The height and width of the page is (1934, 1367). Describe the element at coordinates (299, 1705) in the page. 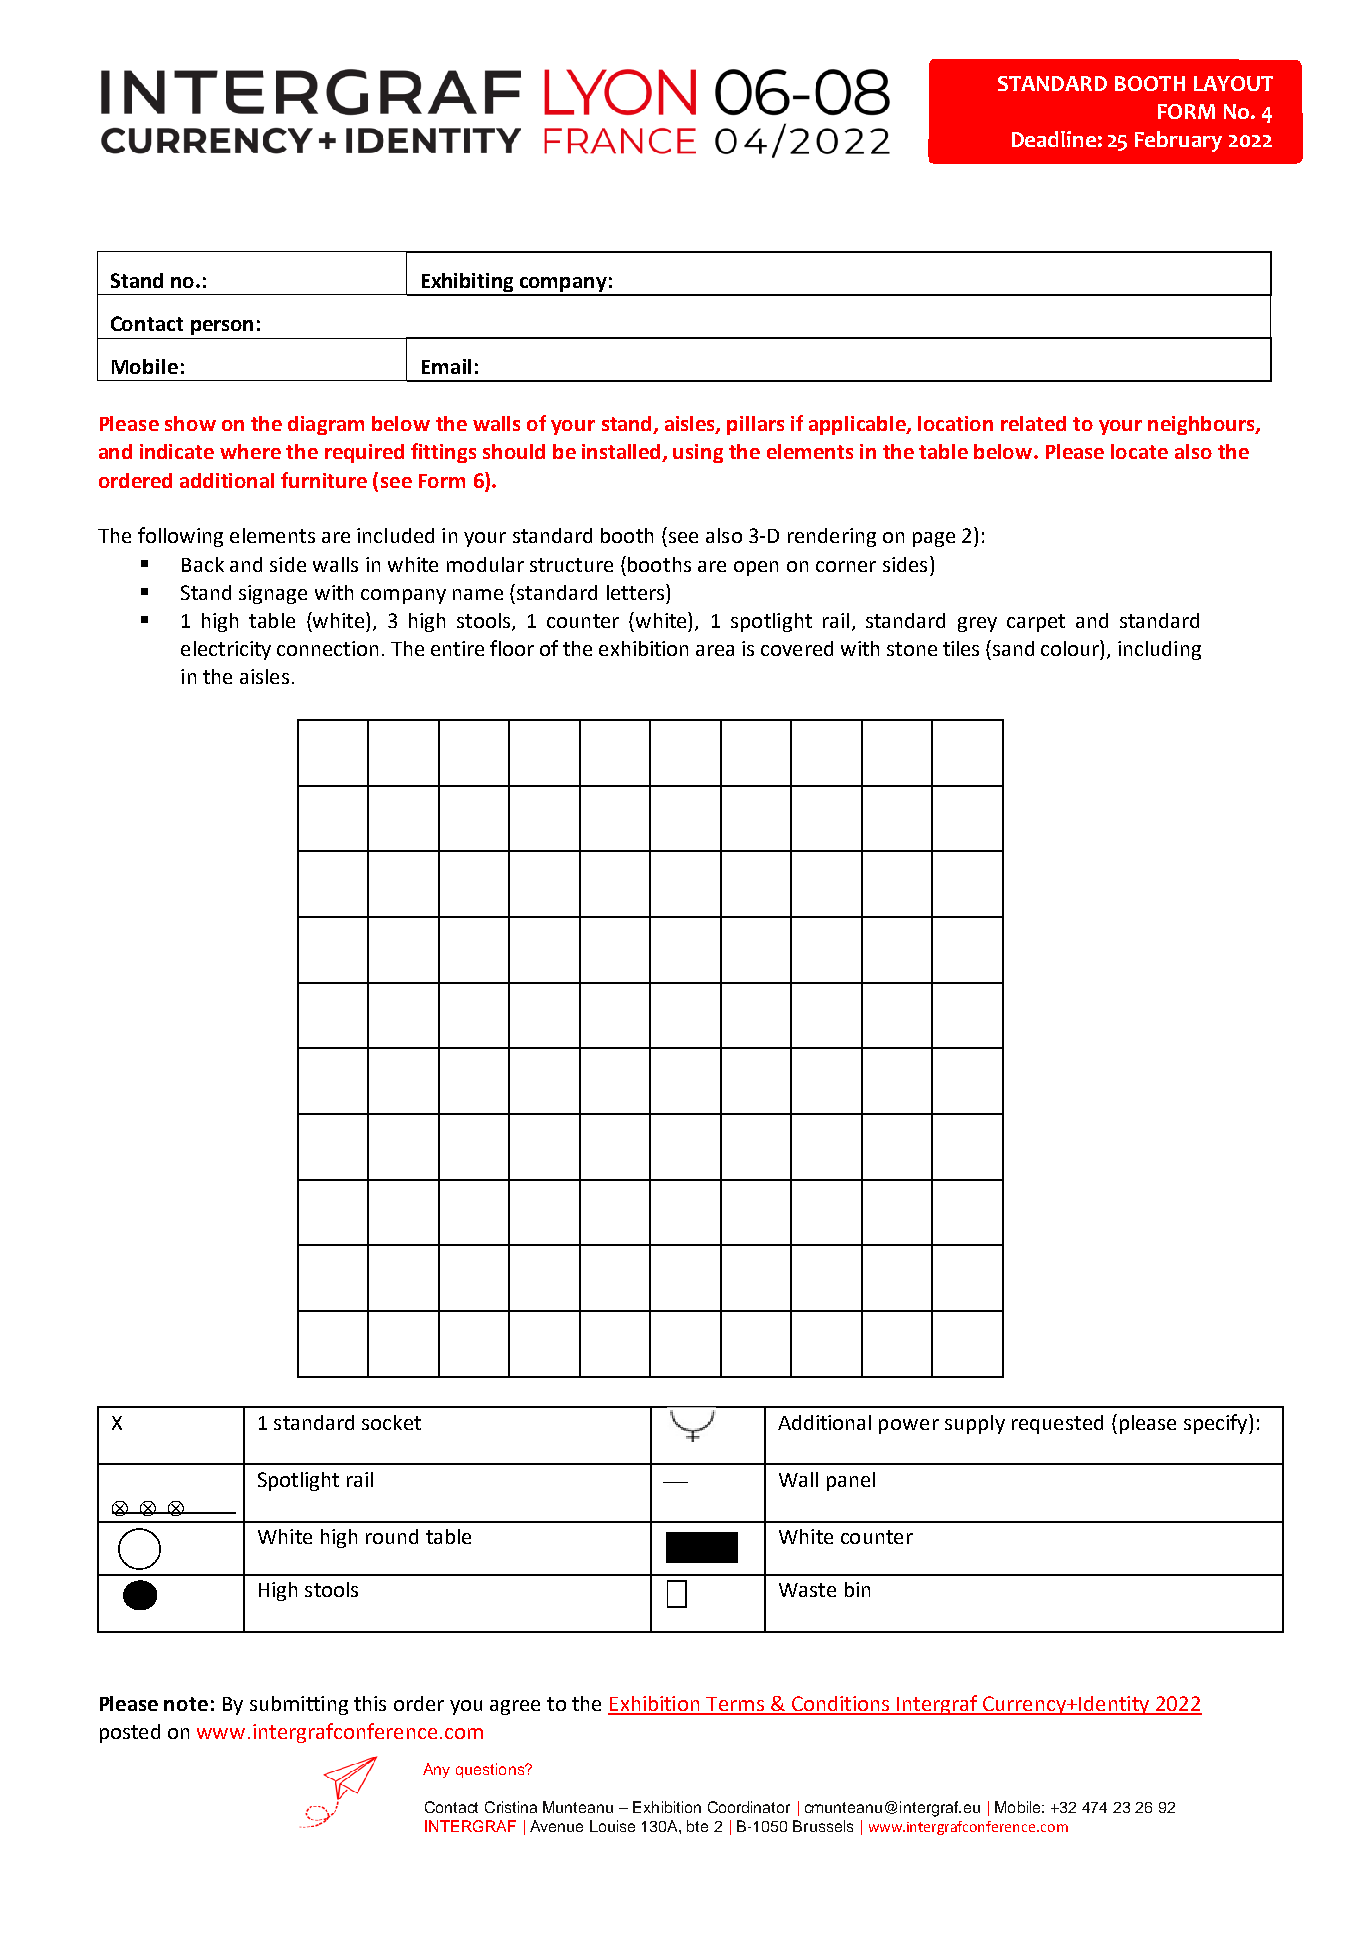

I see `submitting` at that location.
